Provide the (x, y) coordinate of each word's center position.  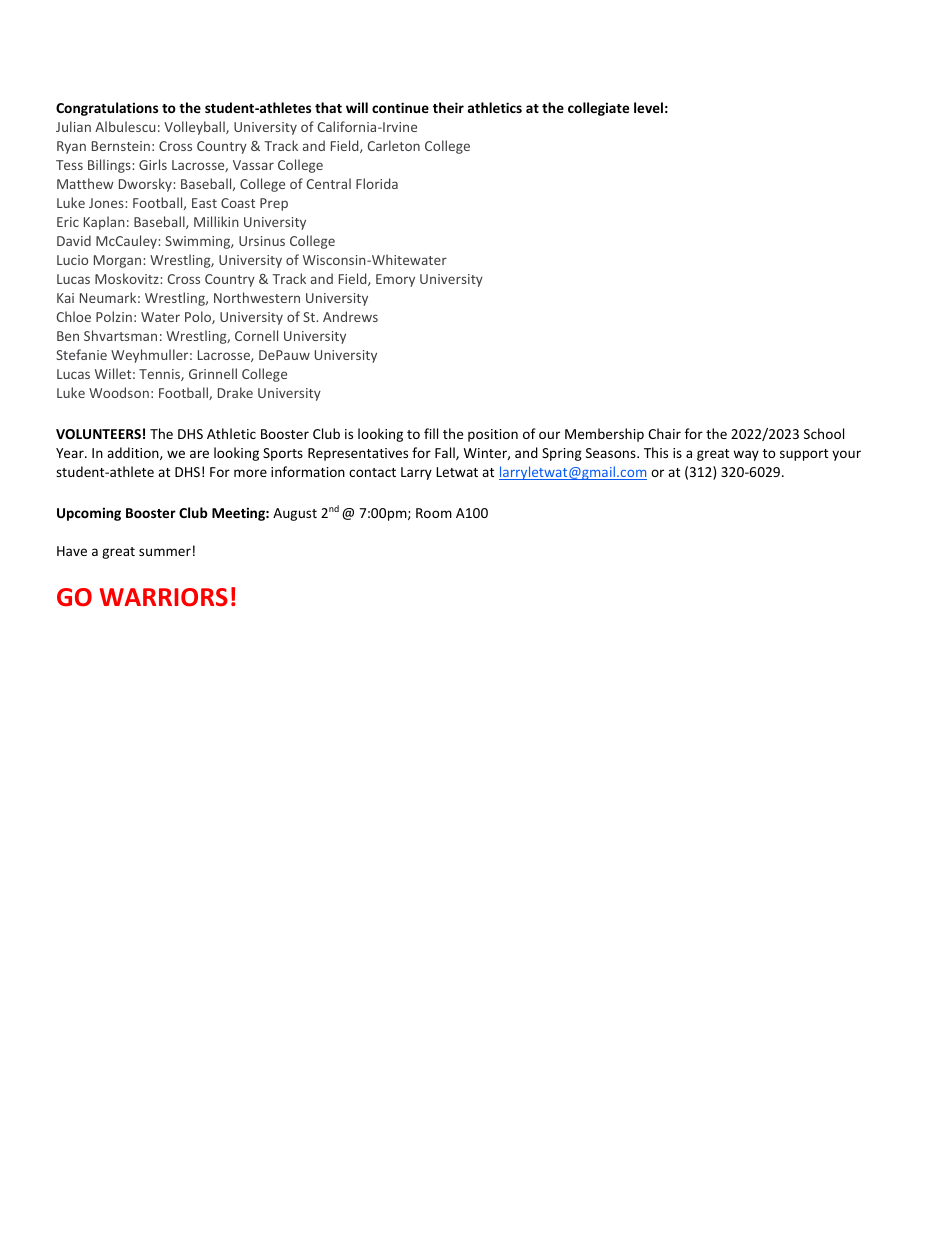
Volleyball (195, 128)
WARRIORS (164, 597)
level (648, 107)
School (824, 433)
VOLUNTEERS (98, 434)
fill (431, 433)
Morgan (119, 261)
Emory (395, 280)
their (448, 107)
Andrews (350, 316)
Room (434, 513)
